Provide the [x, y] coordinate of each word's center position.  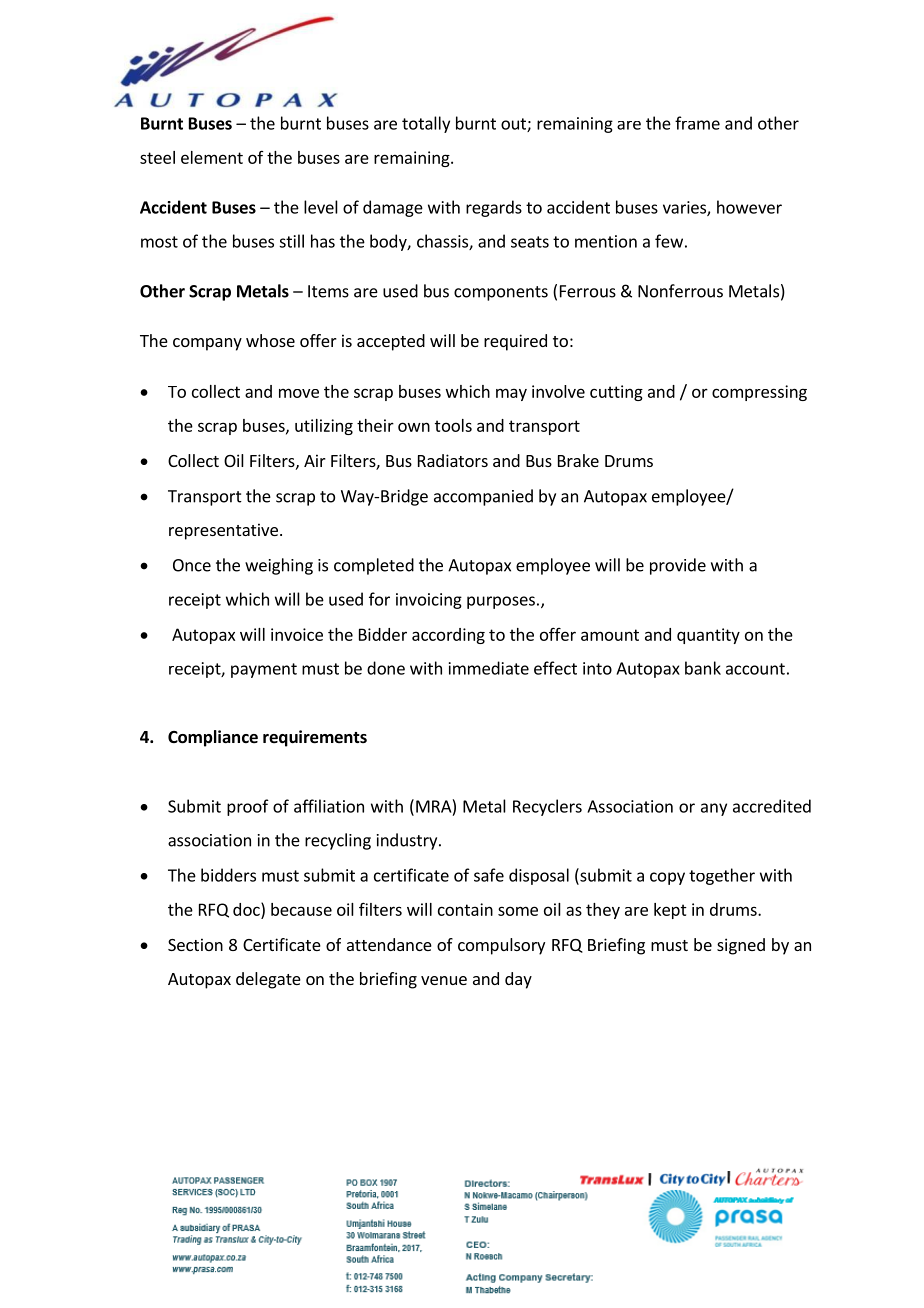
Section [195, 944]
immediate [489, 668]
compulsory [501, 946]
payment [264, 670]
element [212, 157]
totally [426, 124]
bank [703, 668]
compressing [759, 393]
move [299, 393]
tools [453, 425]
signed [741, 946]
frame [697, 123]
